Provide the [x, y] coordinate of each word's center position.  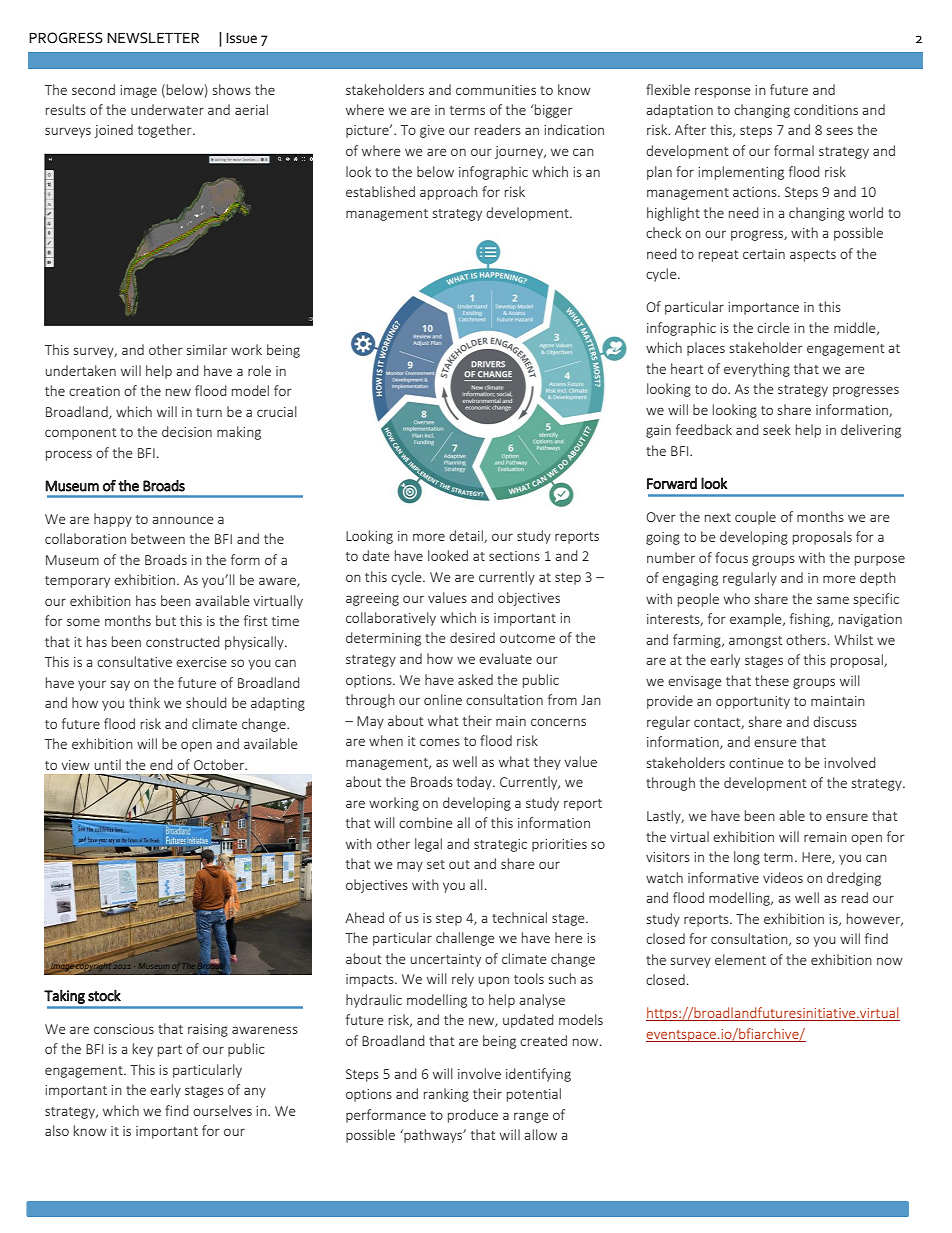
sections [514, 556]
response [723, 92]
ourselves [222, 1110]
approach [449, 193]
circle [773, 327]
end [161, 764]
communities [496, 90]
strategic [500, 845]
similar [207, 349]
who [737, 598]
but [166, 620]
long [747, 858]
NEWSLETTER [153, 38]
